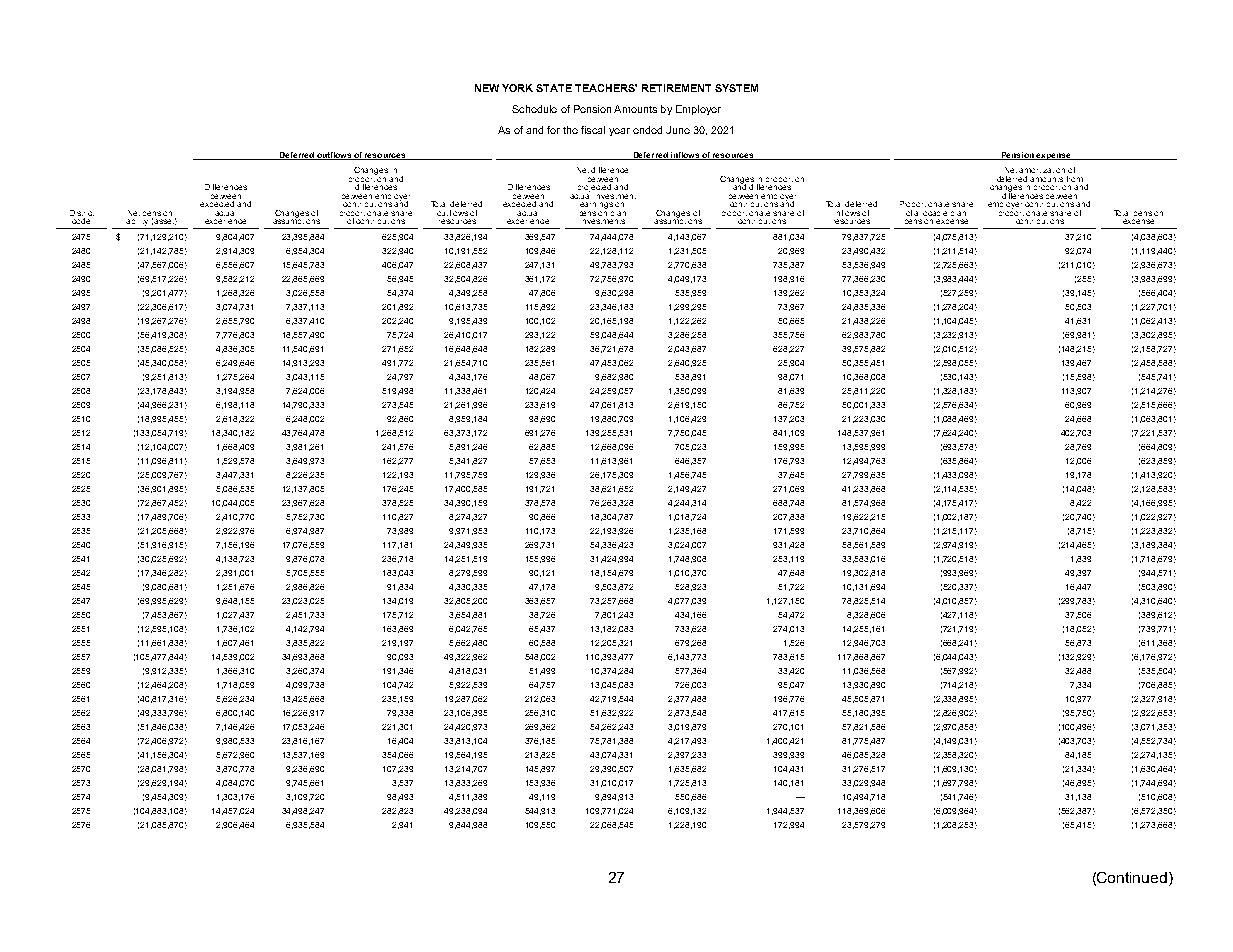 The width and height of the screenshot is (1233, 952). I want to click on SYSTEM, so click(736, 88).
